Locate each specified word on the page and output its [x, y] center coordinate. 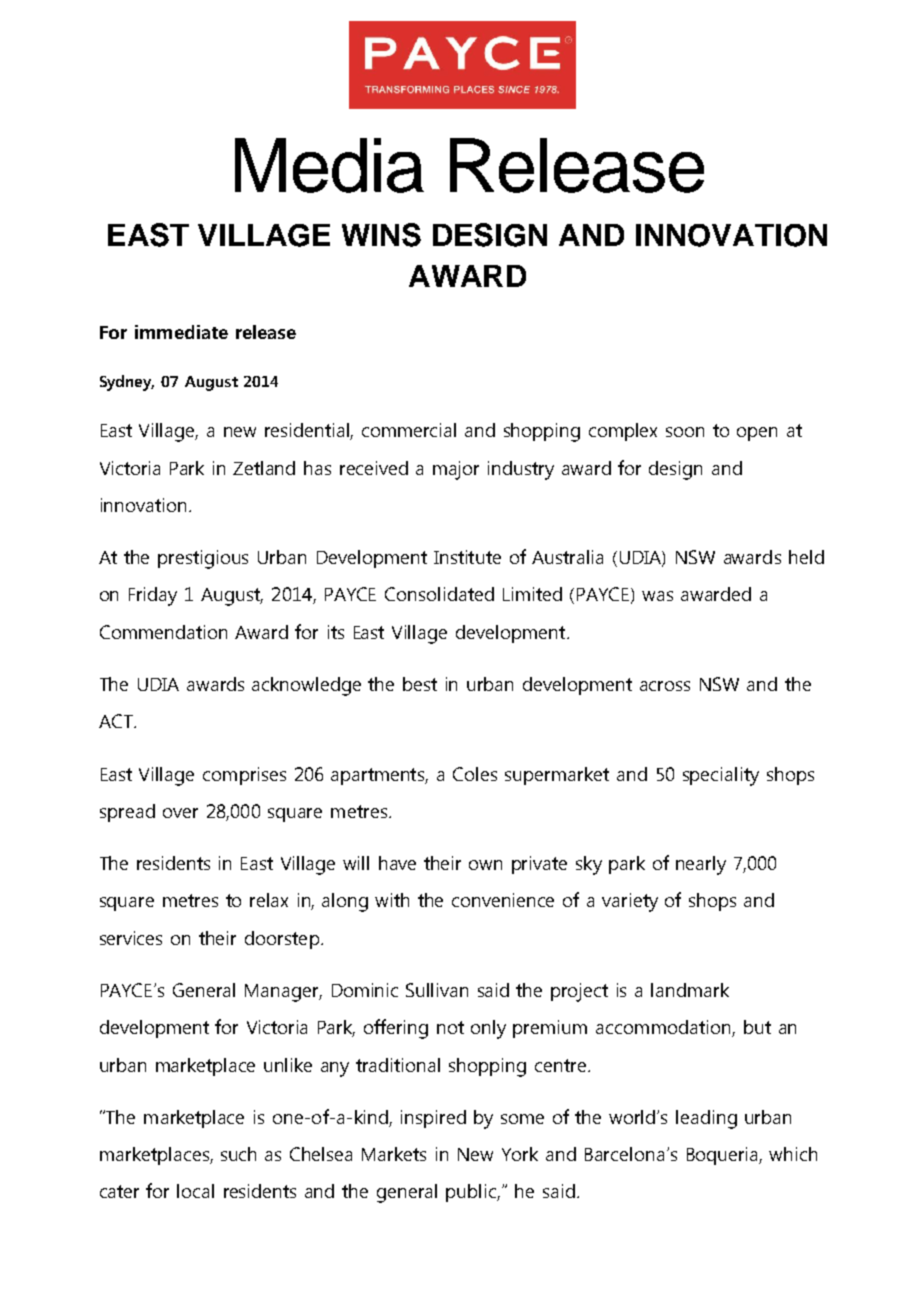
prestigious [203, 559]
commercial [409, 430]
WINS [381, 235]
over [180, 813]
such [238, 1154]
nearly [701, 865]
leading [706, 1119]
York [520, 1154]
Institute [467, 557]
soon [685, 432]
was [657, 596]
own [485, 865]
